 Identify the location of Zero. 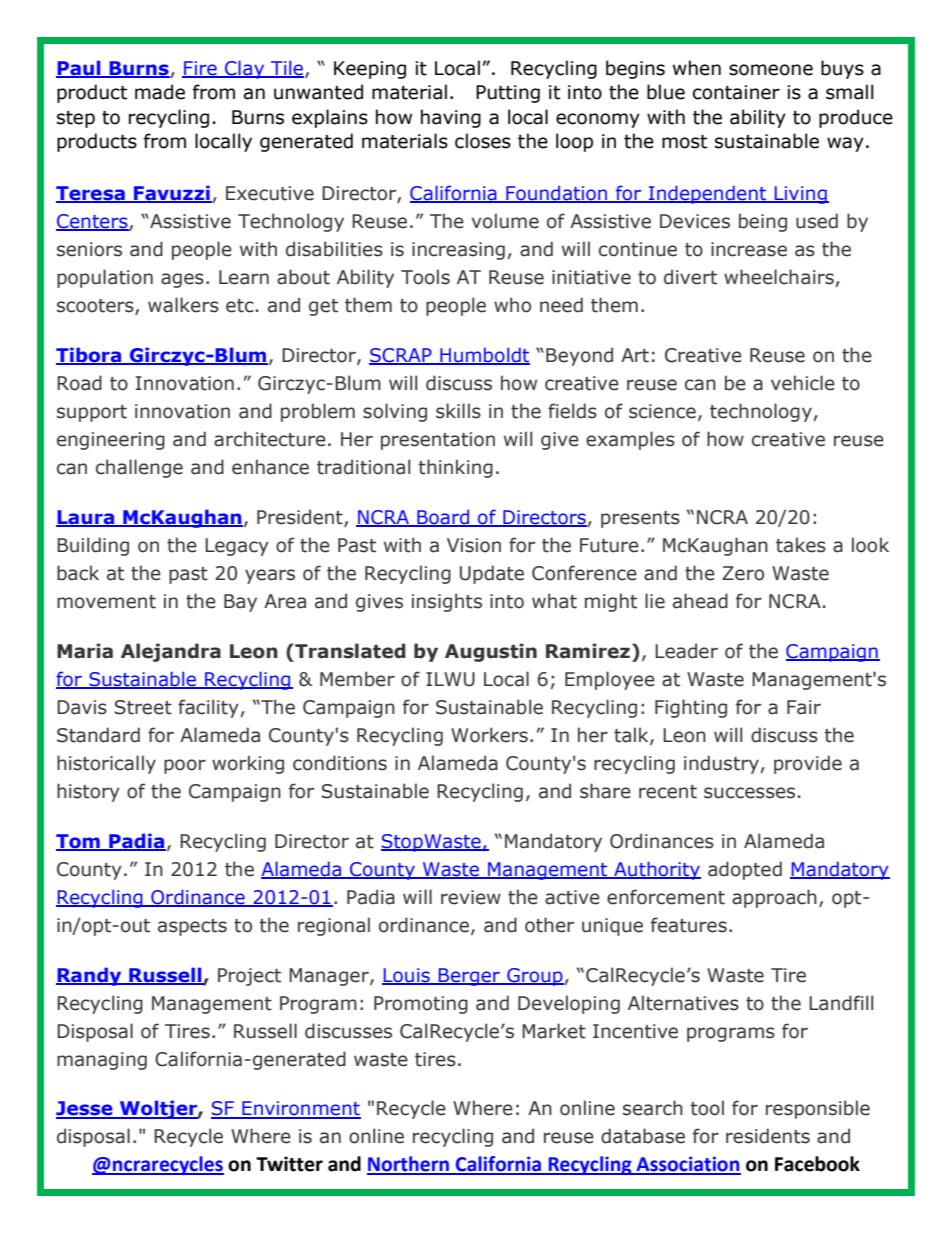
(743, 573).
